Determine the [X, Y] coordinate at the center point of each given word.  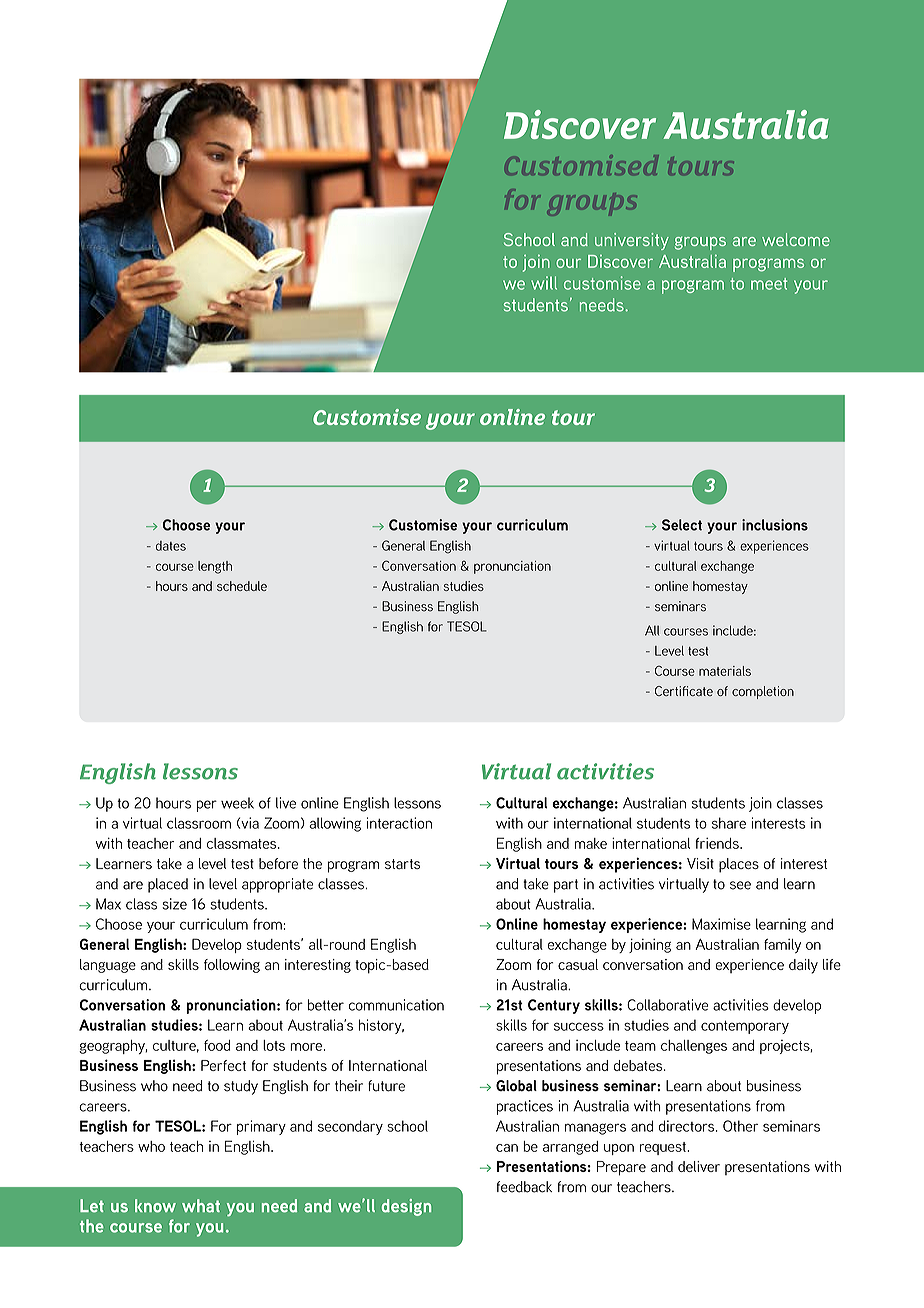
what [201, 1206]
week [237, 803]
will [544, 283]
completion [763, 692]
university [632, 241]
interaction [399, 823]
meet [769, 284]
